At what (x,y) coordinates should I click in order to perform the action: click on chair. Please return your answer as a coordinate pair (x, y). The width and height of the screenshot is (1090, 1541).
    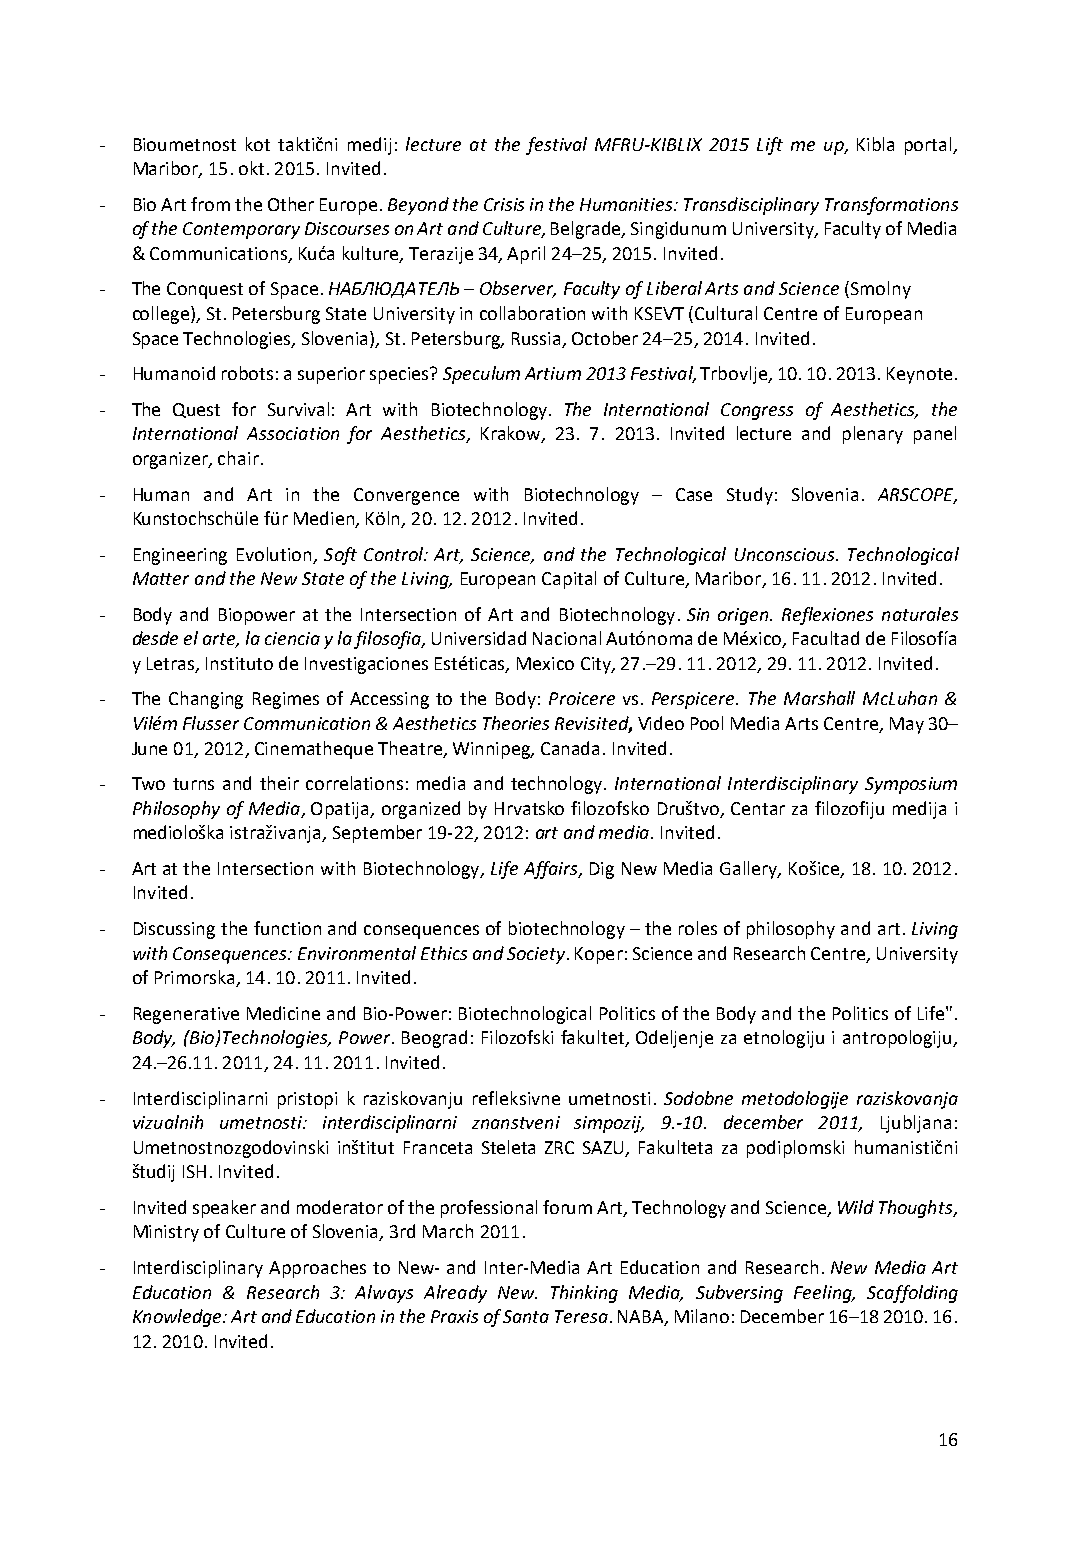
    Looking at the image, I should click on (238, 458).
